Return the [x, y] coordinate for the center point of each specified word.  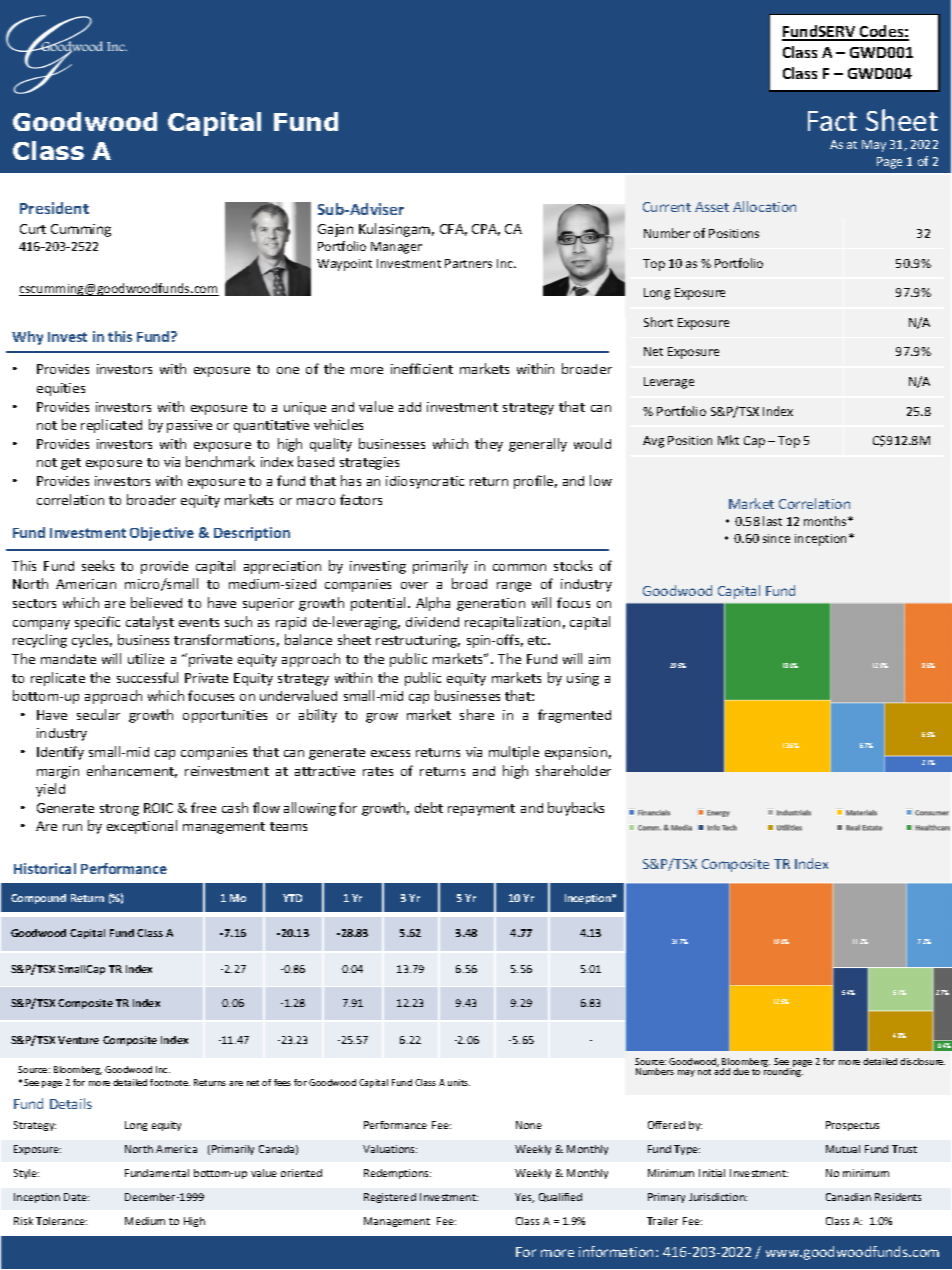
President [54, 208]
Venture [78, 1040]
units [459, 1082]
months [826, 521]
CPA [486, 230]
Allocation [764, 206]
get [71, 464]
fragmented [574, 716]
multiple [514, 753]
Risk [23, 1221]
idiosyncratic [425, 482]
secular [98, 714]
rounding [784, 1071]
